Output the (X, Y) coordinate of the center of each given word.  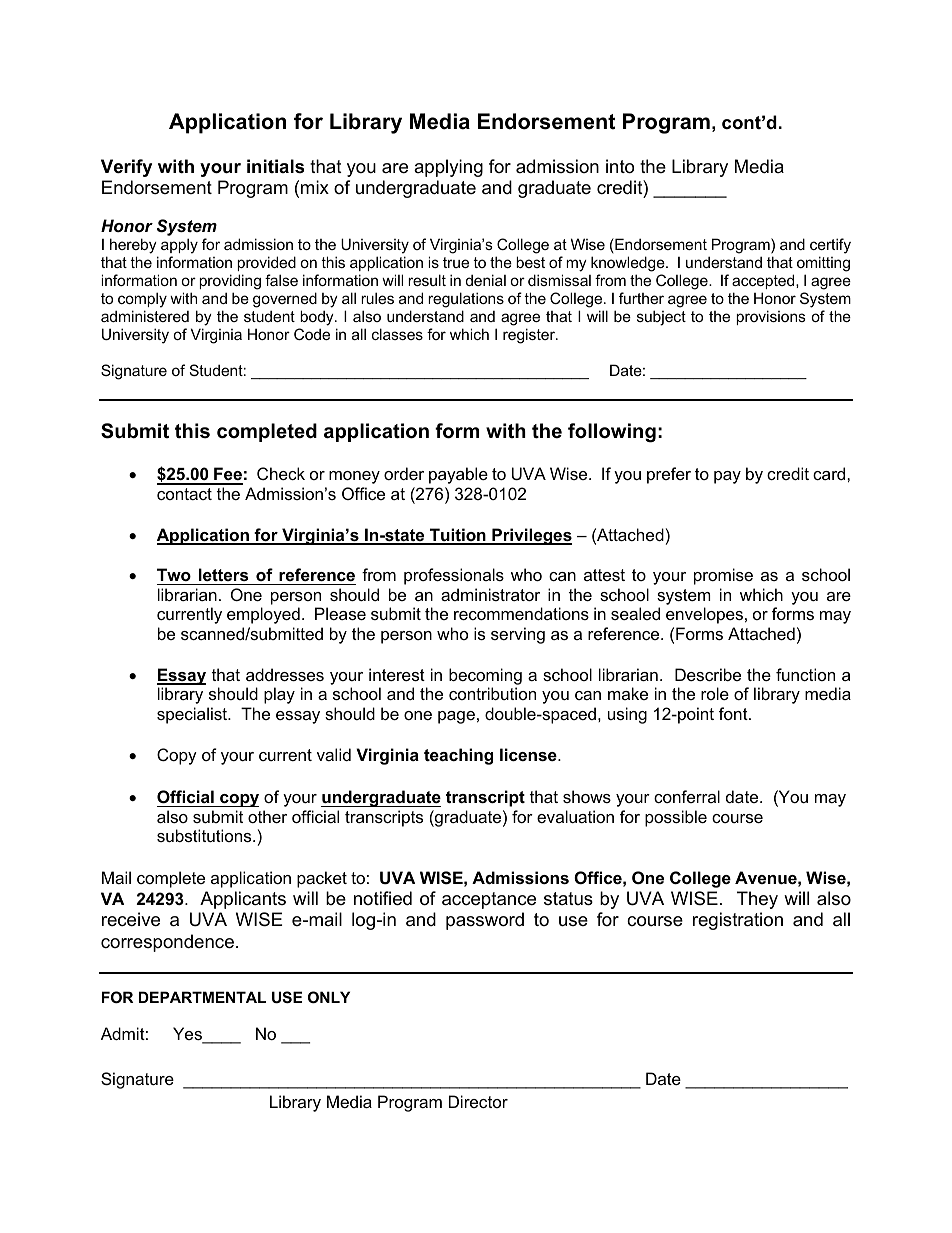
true (456, 262)
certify (830, 246)
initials (275, 166)
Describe (708, 674)
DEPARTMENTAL (202, 997)
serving (518, 635)
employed (263, 615)
